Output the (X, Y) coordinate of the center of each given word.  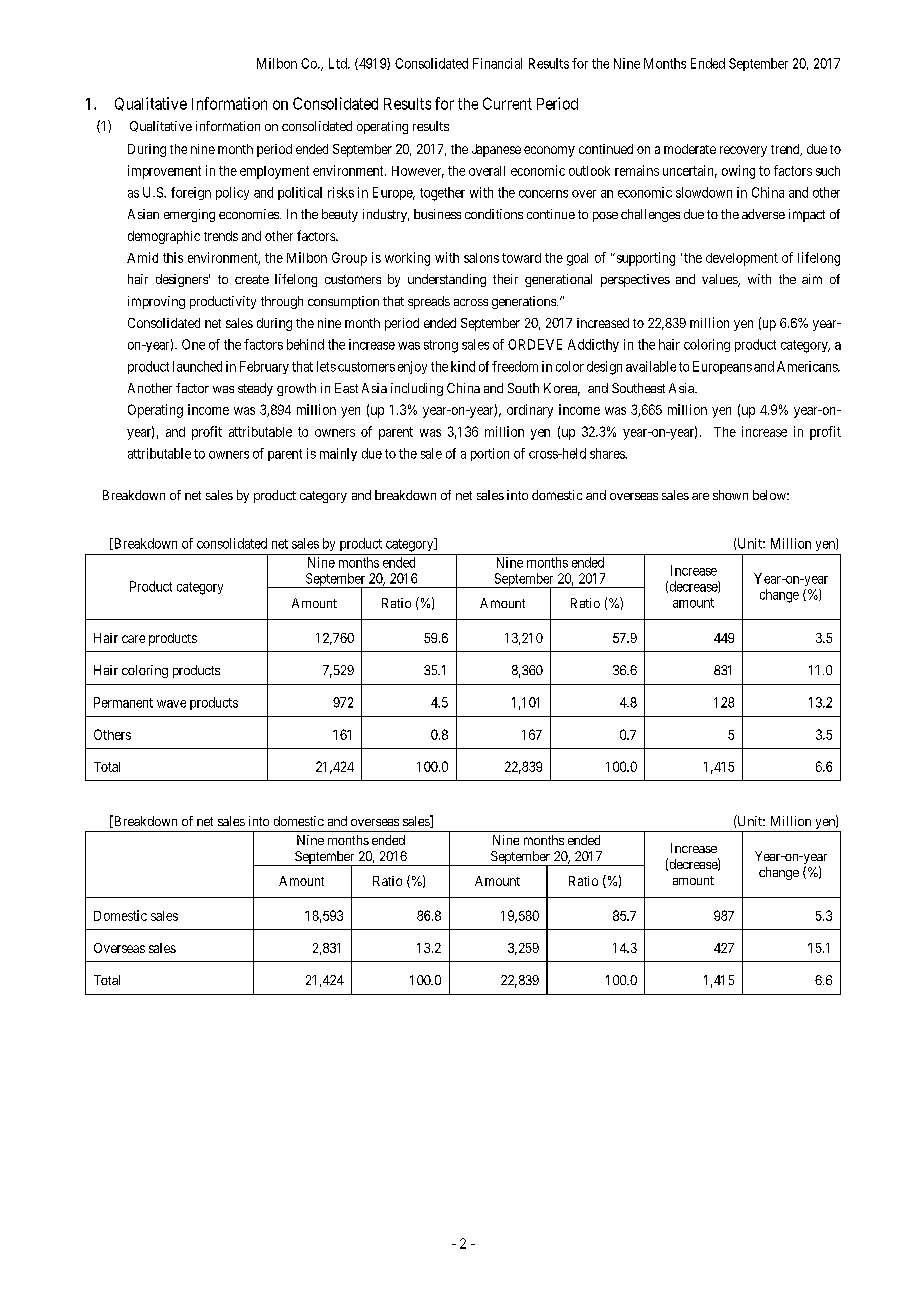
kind (463, 366)
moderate (690, 149)
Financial (497, 63)
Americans (808, 366)
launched (197, 366)
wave (171, 704)
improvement (164, 172)
